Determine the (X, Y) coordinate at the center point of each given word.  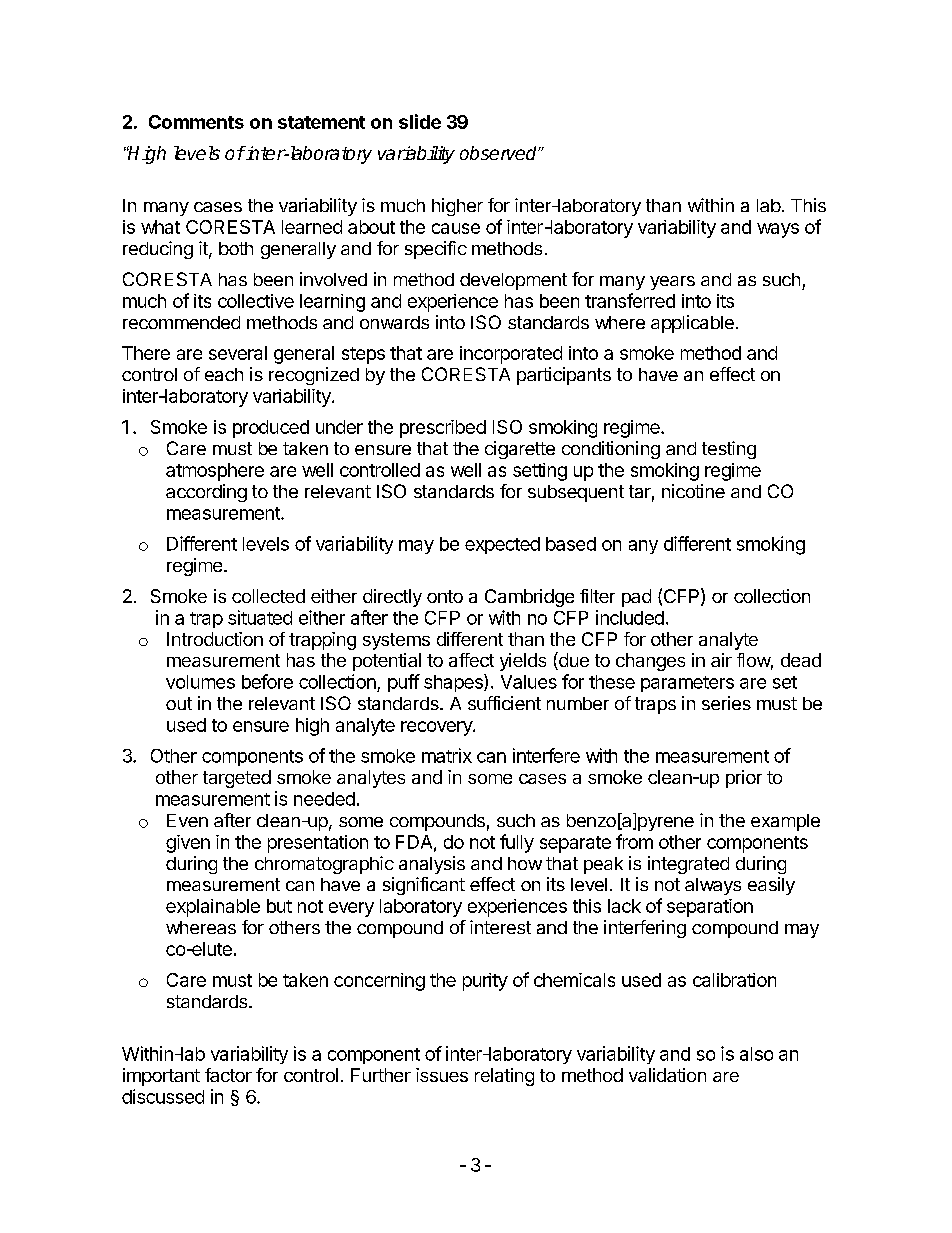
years (672, 283)
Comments (196, 122)
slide (420, 121)
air (721, 660)
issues (442, 1075)
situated (260, 617)
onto (445, 596)
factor (228, 1075)
